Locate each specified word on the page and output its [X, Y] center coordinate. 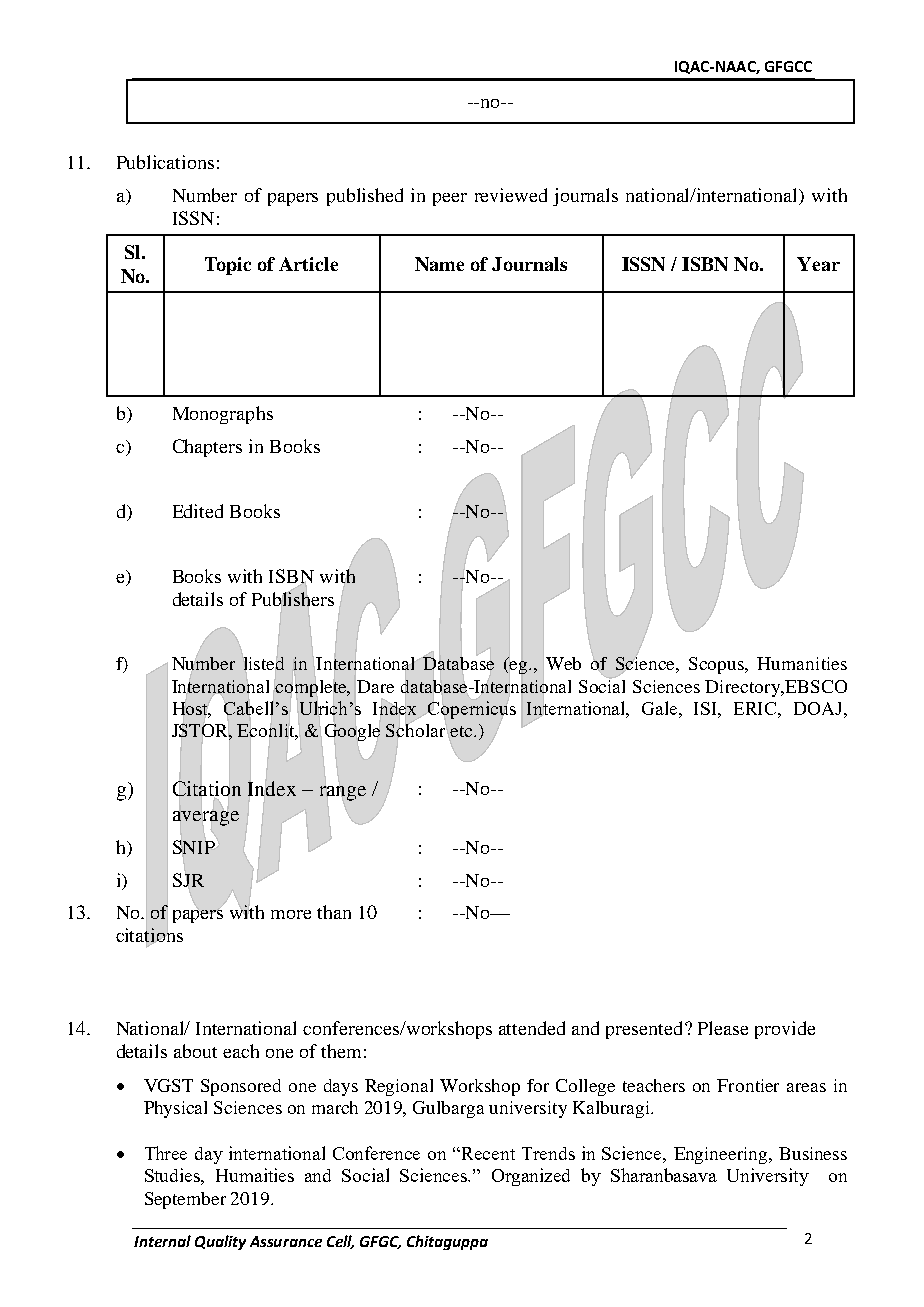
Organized [531, 1177]
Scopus [718, 665]
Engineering [722, 1155]
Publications [165, 162]
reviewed [511, 195]
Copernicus [472, 710]
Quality [220, 1242]
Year [818, 264]
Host [192, 709]
